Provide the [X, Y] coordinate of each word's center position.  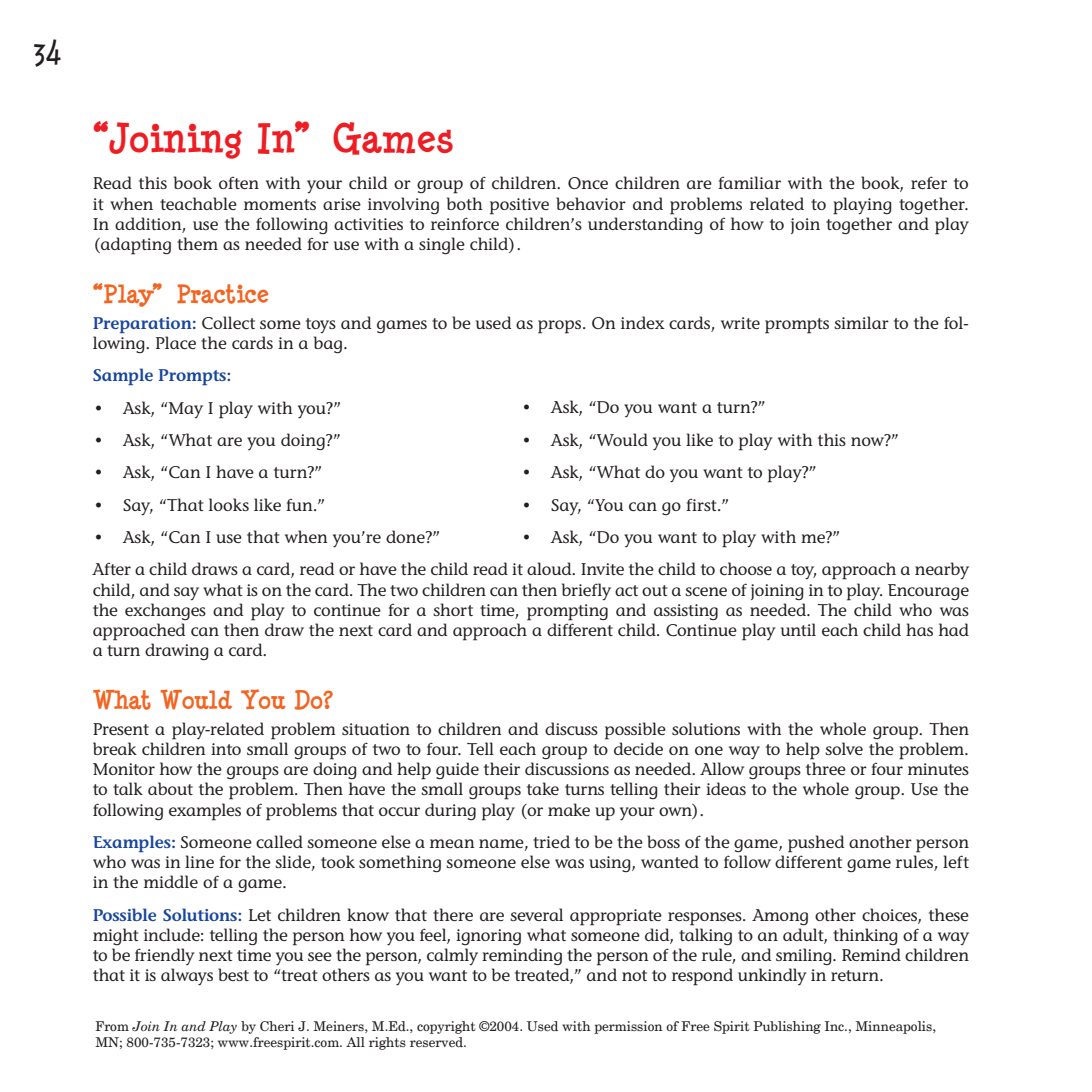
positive [519, 206]
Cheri [277, 1026]
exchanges [165, 611]
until [798, 629]
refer [929, 182]
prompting [567, 612]
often [239, 182]
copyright [446, 1027]
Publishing [787, 1027]
